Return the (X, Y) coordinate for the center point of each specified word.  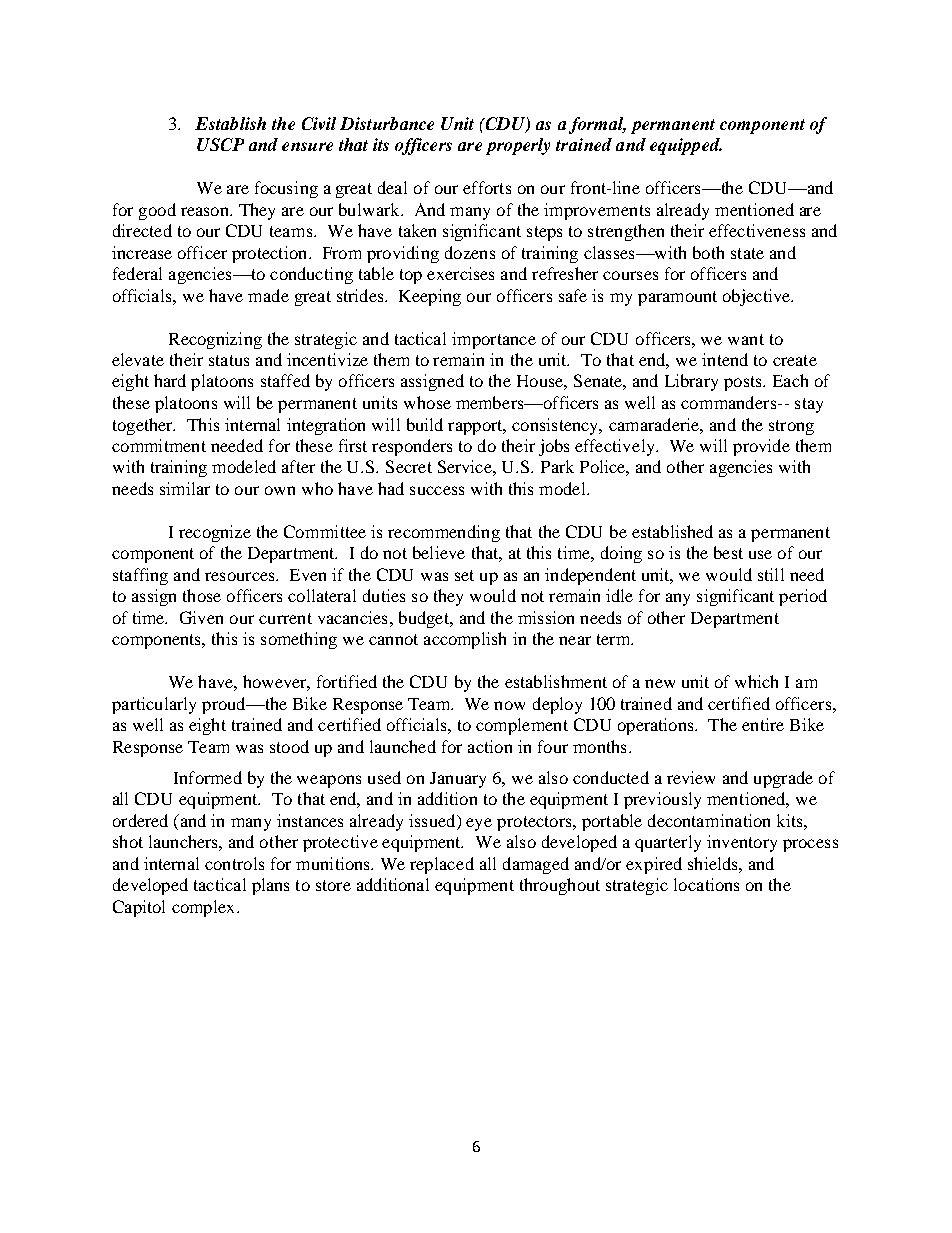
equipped (686, 146)
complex (205, 908)
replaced (442, 865)
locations (706, 884)
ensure (307, 146)
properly (518, 146)
